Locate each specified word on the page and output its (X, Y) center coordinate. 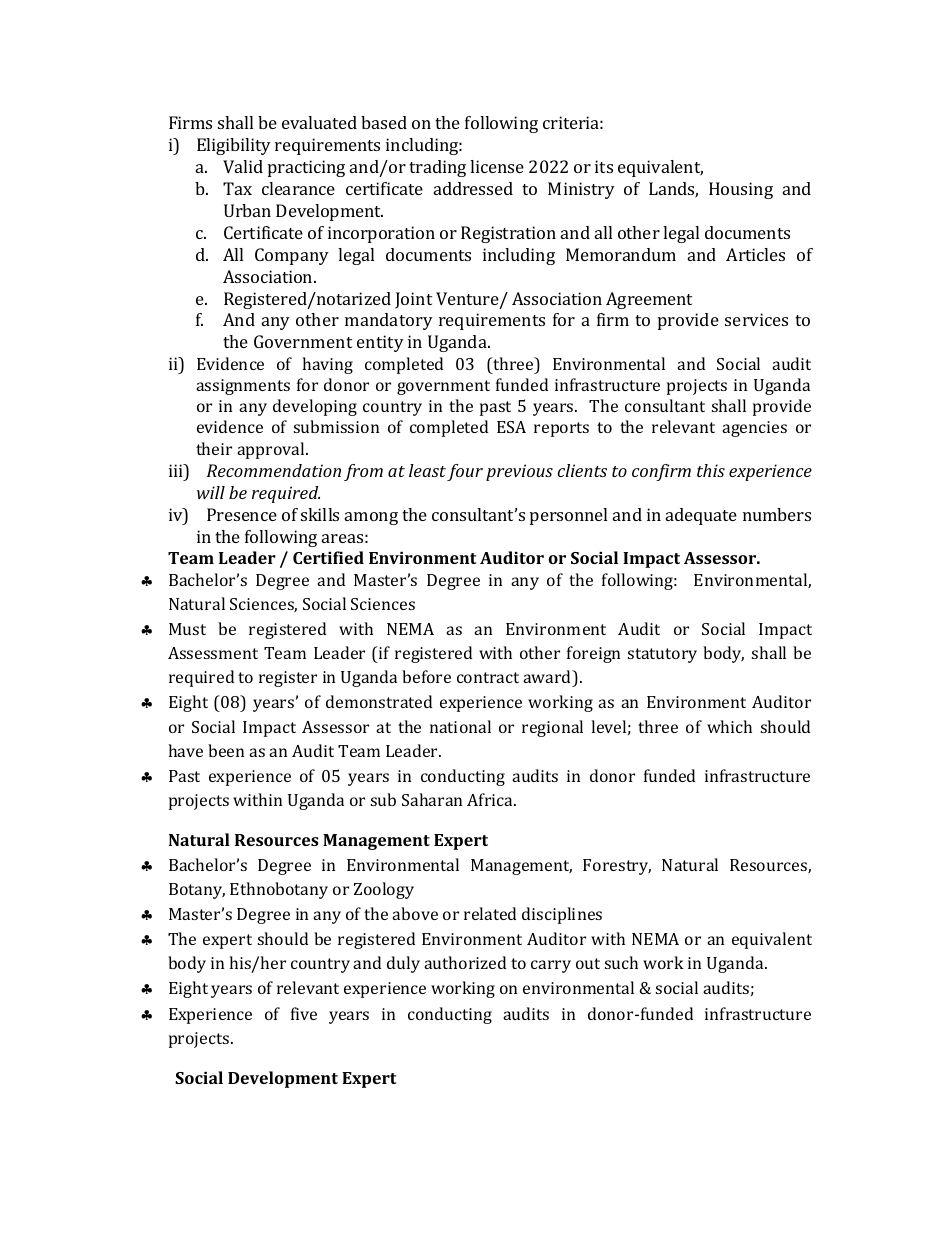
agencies (754, 429)
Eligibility (234, 146)
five (304, 1013)
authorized (465, 962)
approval (272, 450)
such (621, 962)
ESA (511, 427)
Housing (741, 190)
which (729, 726)
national (460, 726)
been (226, 750)
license (497, 166)
